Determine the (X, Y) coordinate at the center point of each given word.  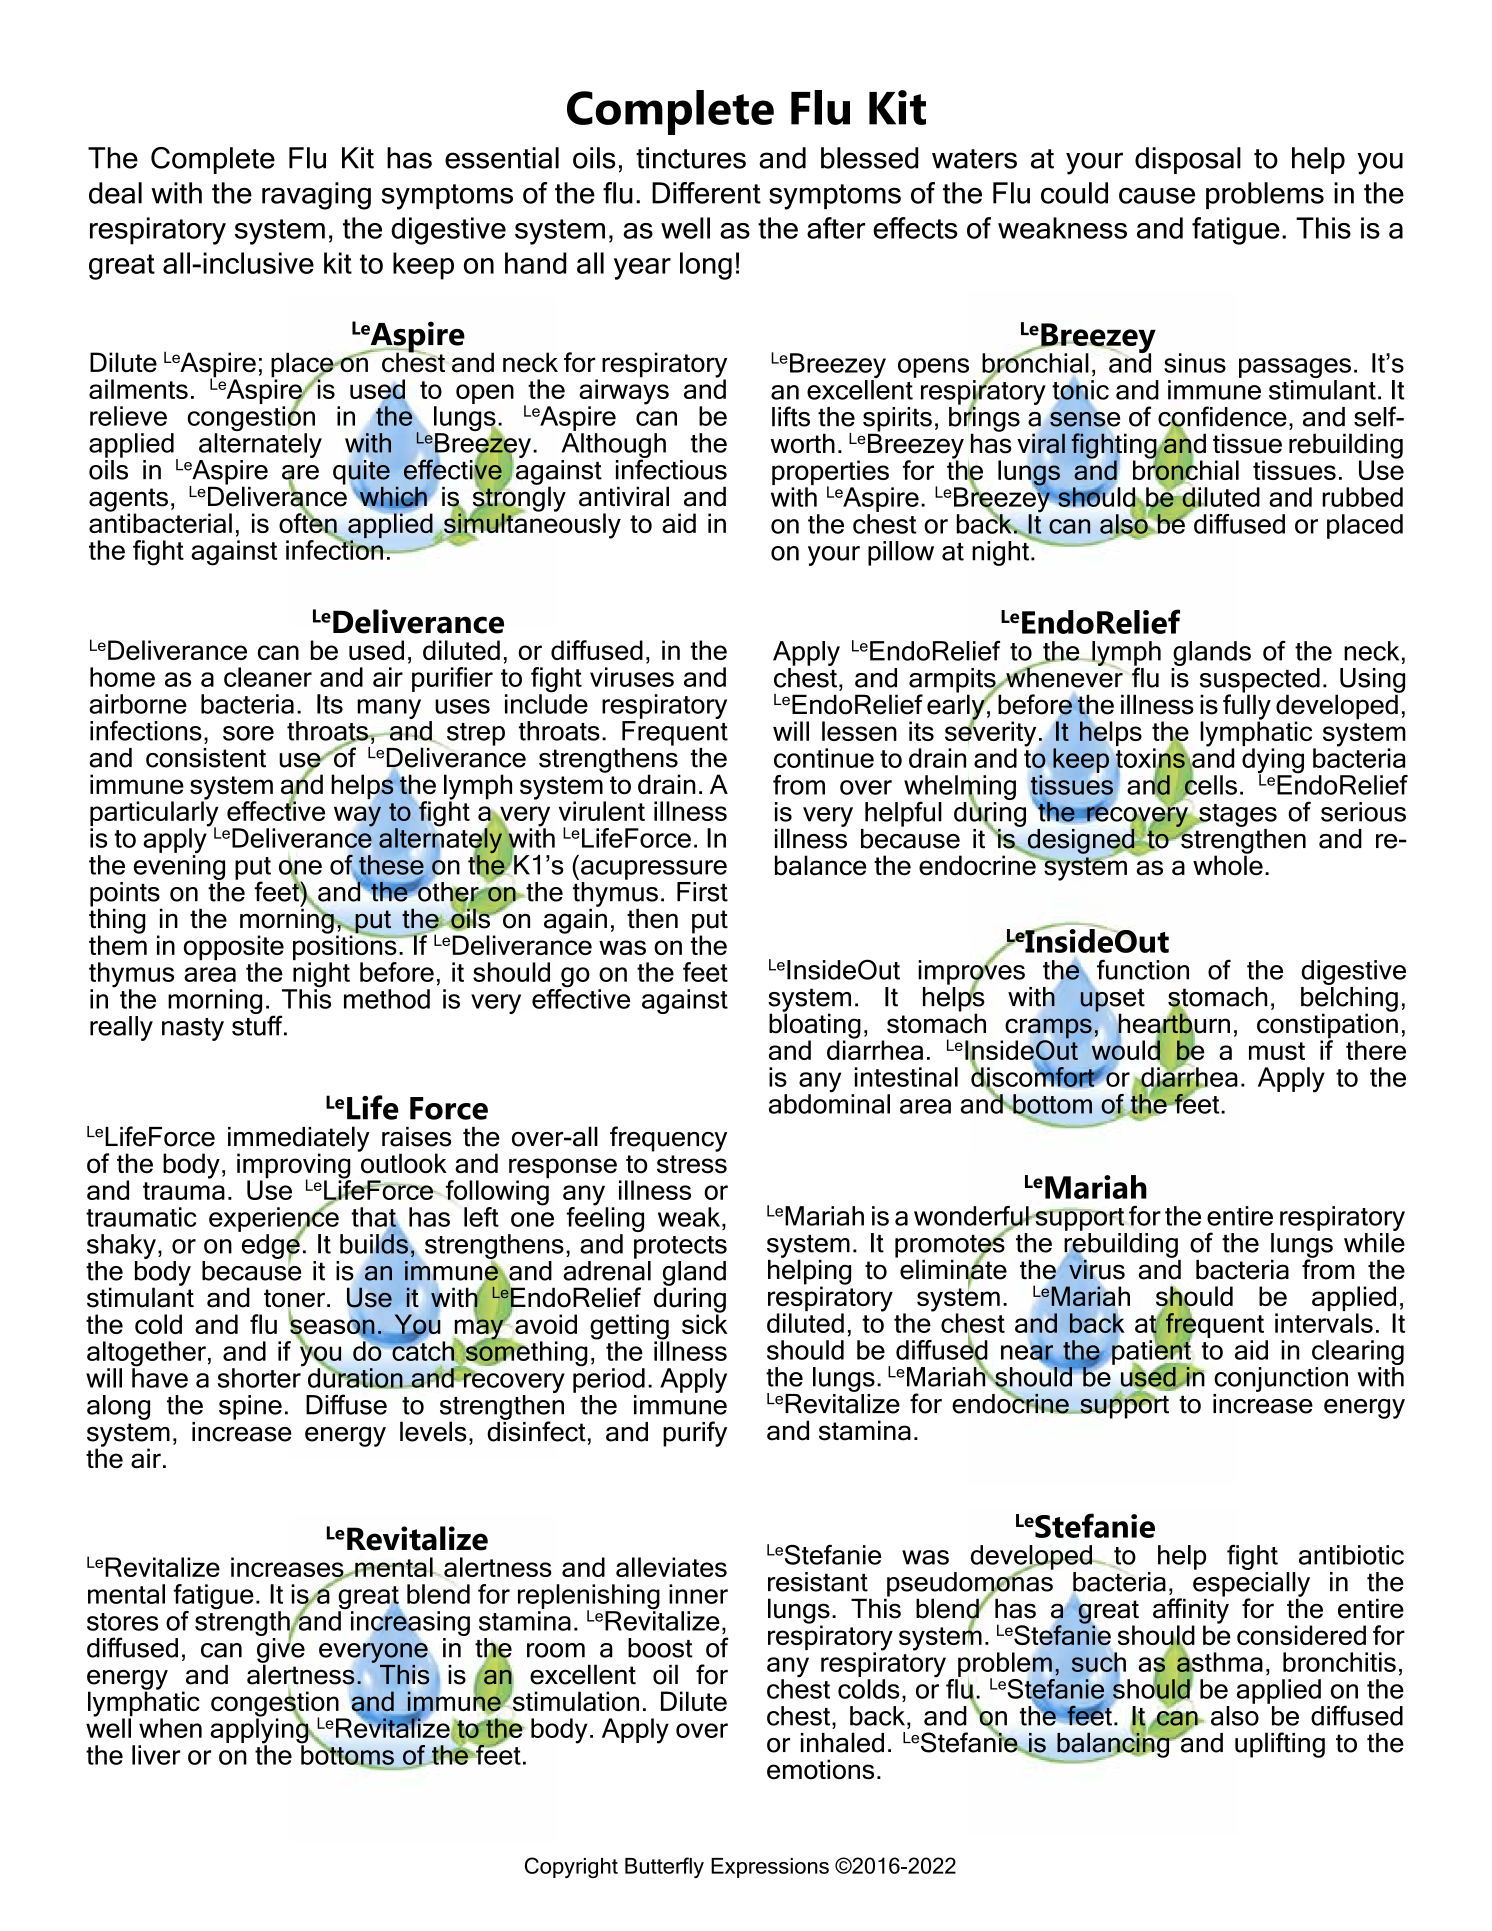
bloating (815, 1026)
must (1277, 1051)
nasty (193, 1029)
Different (706, 193)
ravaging (316, 196)
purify (695, 1434)
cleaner (268, 677)
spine (250, 1407)
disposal (1188, 160)
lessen (859, 731)
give (281, 1650)
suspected (1260, 681)
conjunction (1281, 1379)
